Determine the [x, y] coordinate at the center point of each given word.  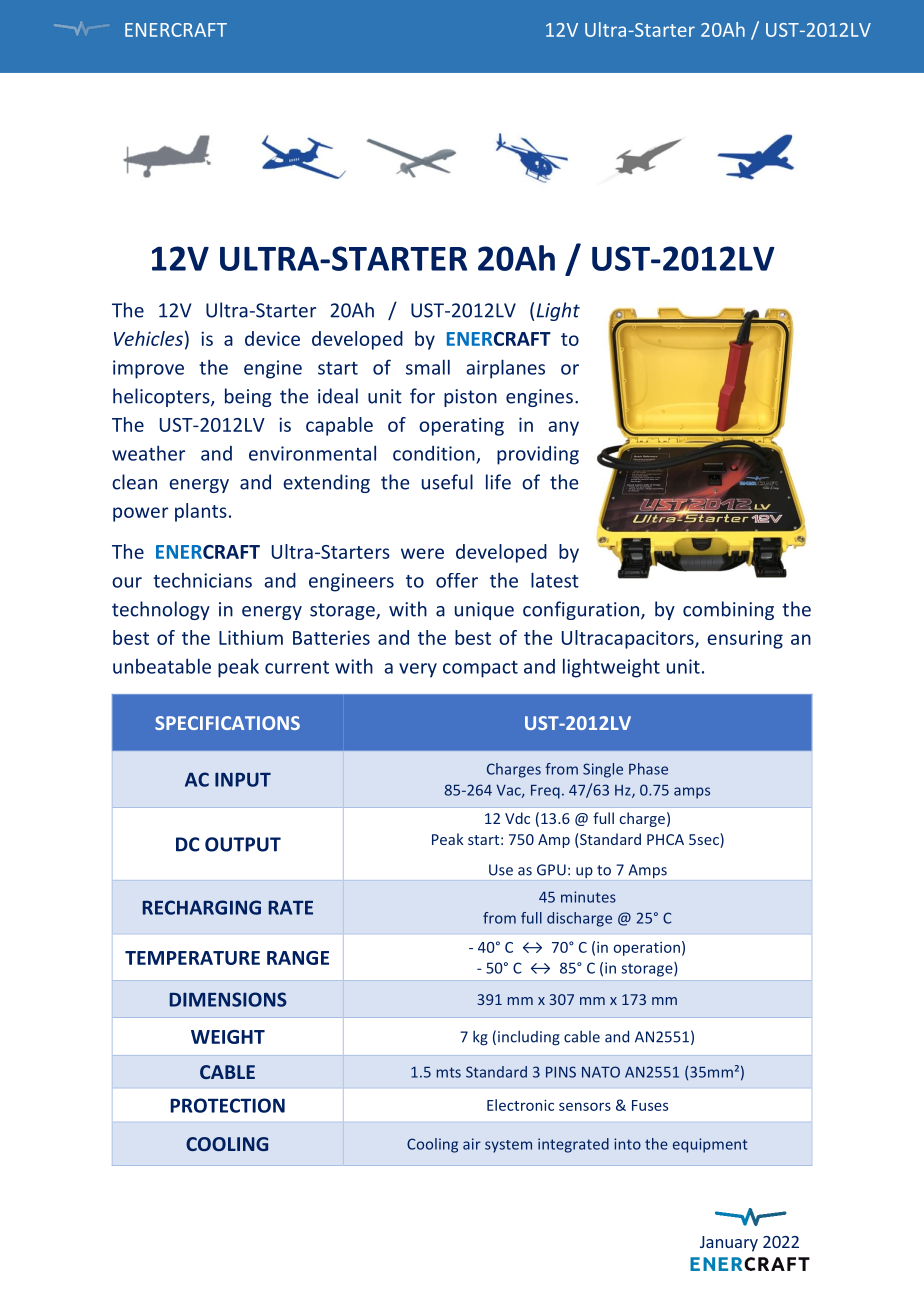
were [422, 553]
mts [449, 1072]
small [428, 367]
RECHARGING [202, 907]
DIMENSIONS [228, 999]
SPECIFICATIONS [227, 723]
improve [148, 369]
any [564, 428]
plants [201, 512]
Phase [648, 769]
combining [728, 610]
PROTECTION [227, 1105]
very [418, 670]
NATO [601, 1072]
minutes [588, 897]
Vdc [517, 818]
